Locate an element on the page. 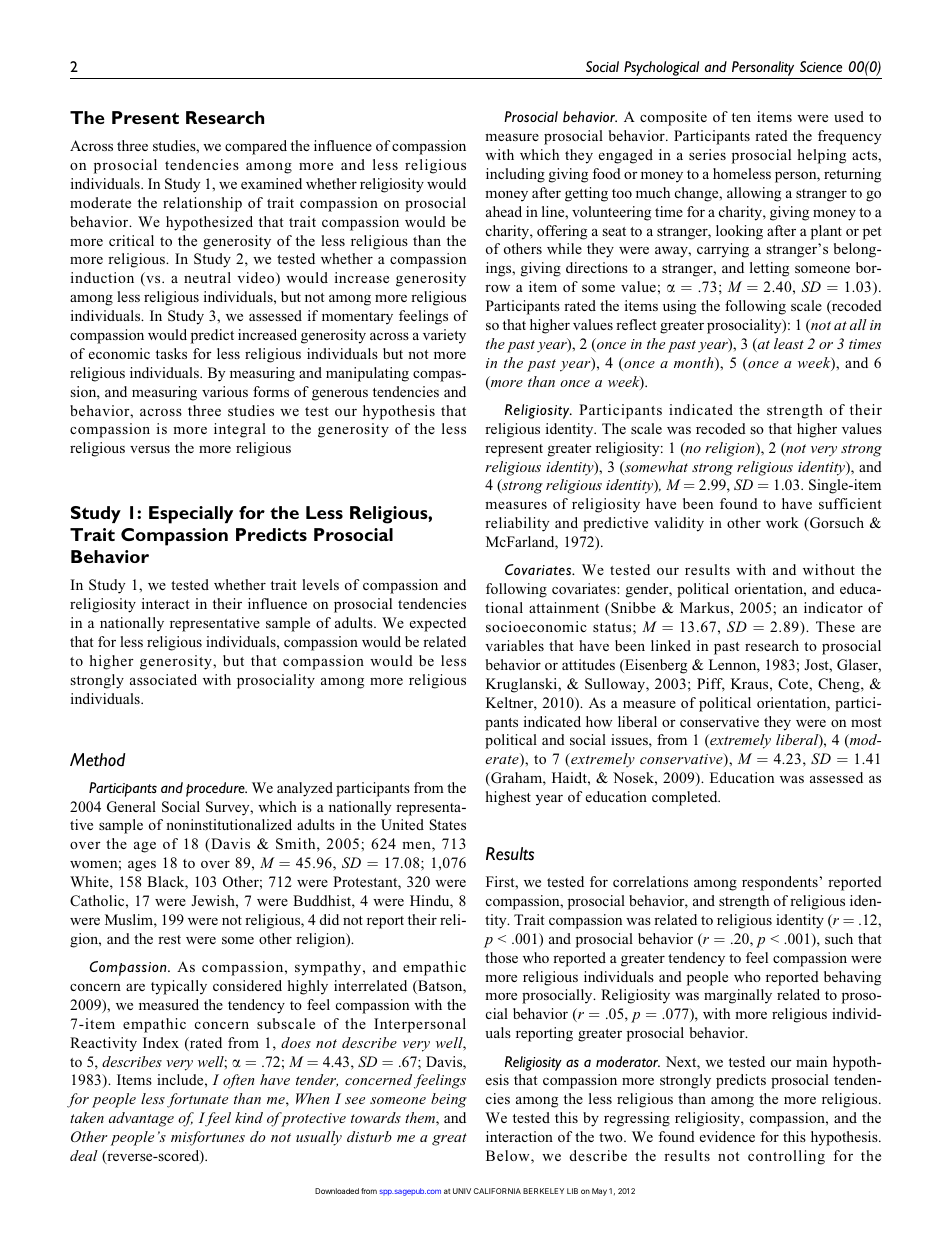 The width and height of the document is (952, 1237). including is located at coordinates (515, 175).
